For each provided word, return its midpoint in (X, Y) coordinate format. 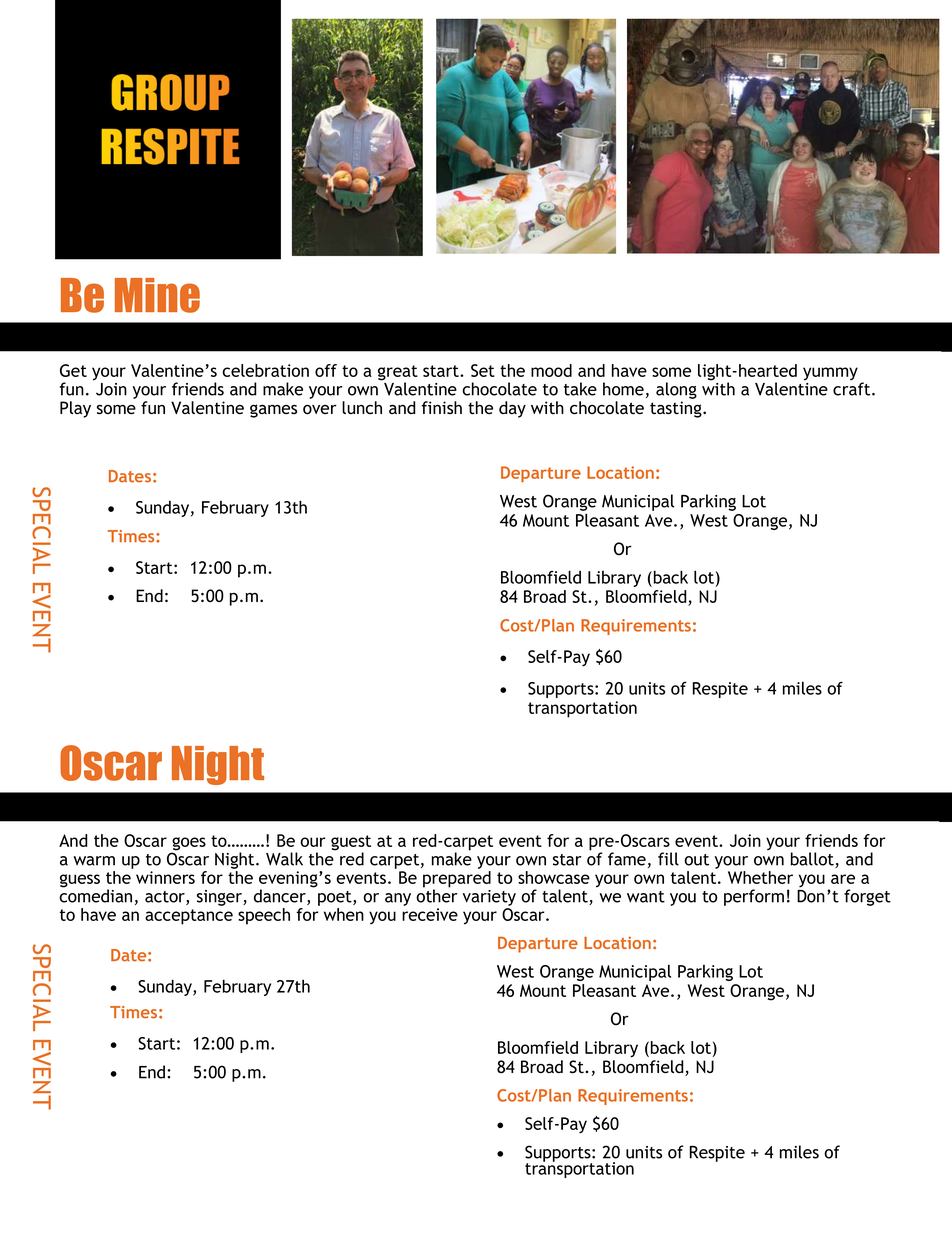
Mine (157, 295)
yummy (830, 374)
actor (166, 898)
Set (483, 370)
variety (489, 898)
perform (754, 897)
